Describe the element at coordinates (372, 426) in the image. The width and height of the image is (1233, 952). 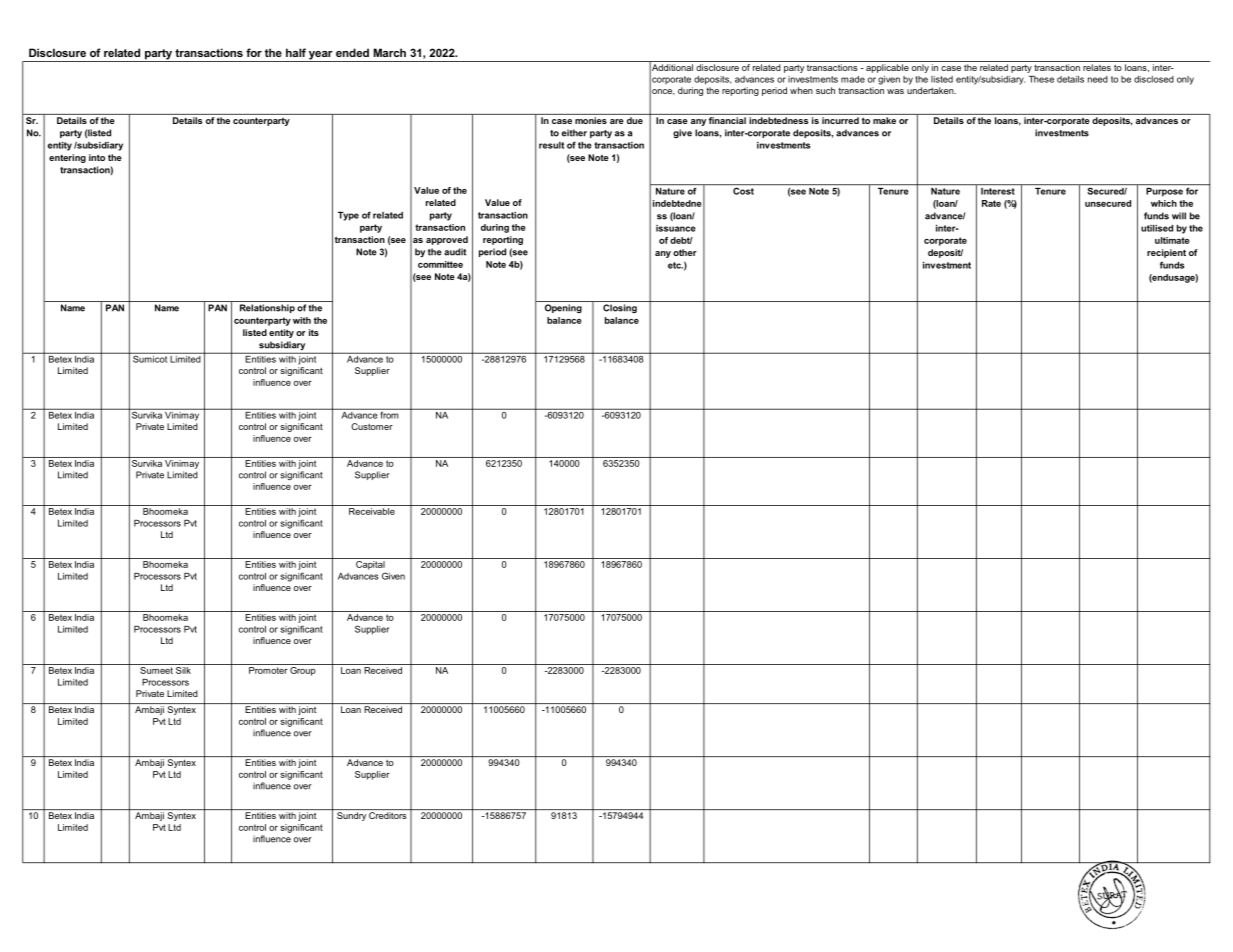
I see `Customer` at that location.
